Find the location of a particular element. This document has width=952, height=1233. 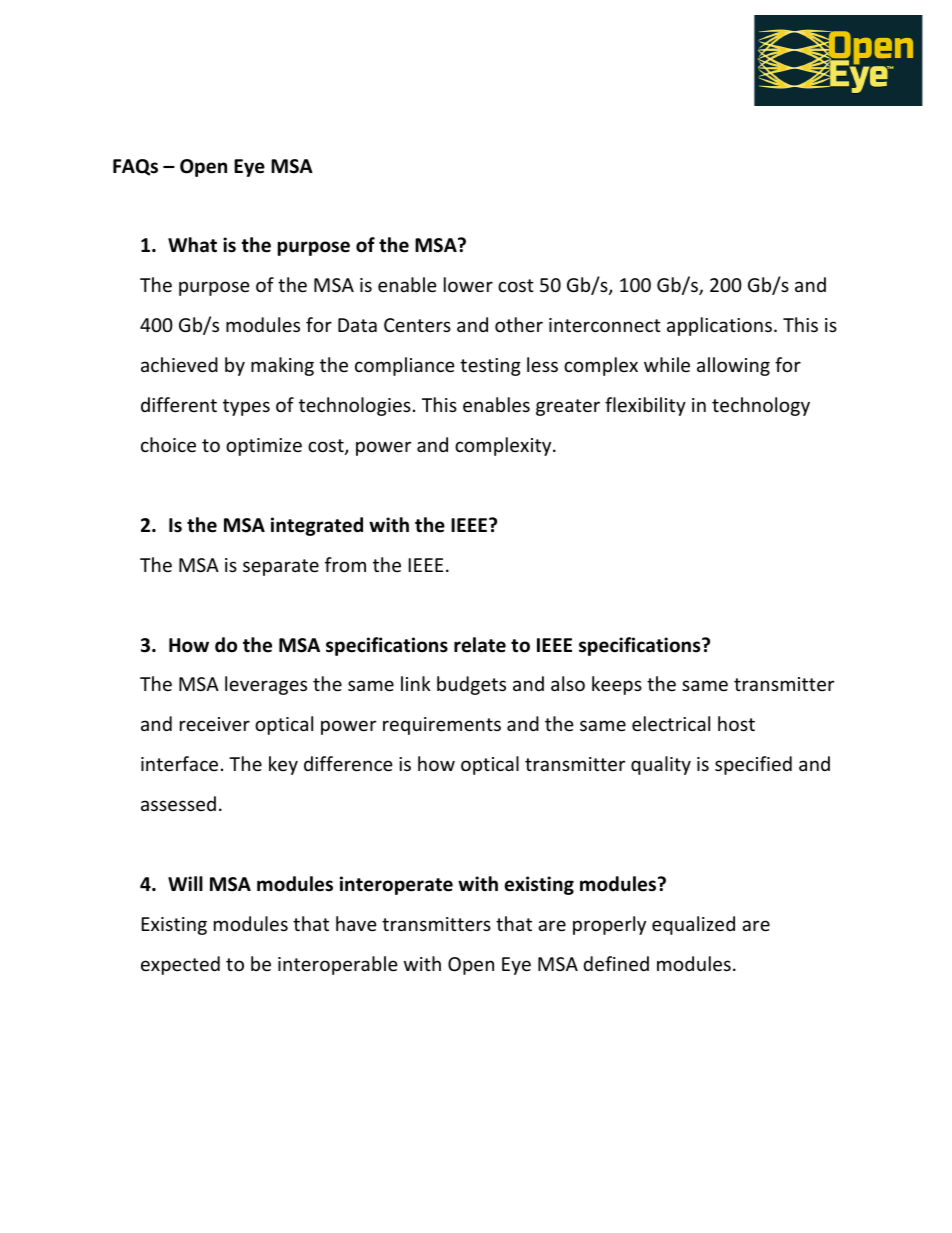

keeps is located at coordinates (617, 685).
